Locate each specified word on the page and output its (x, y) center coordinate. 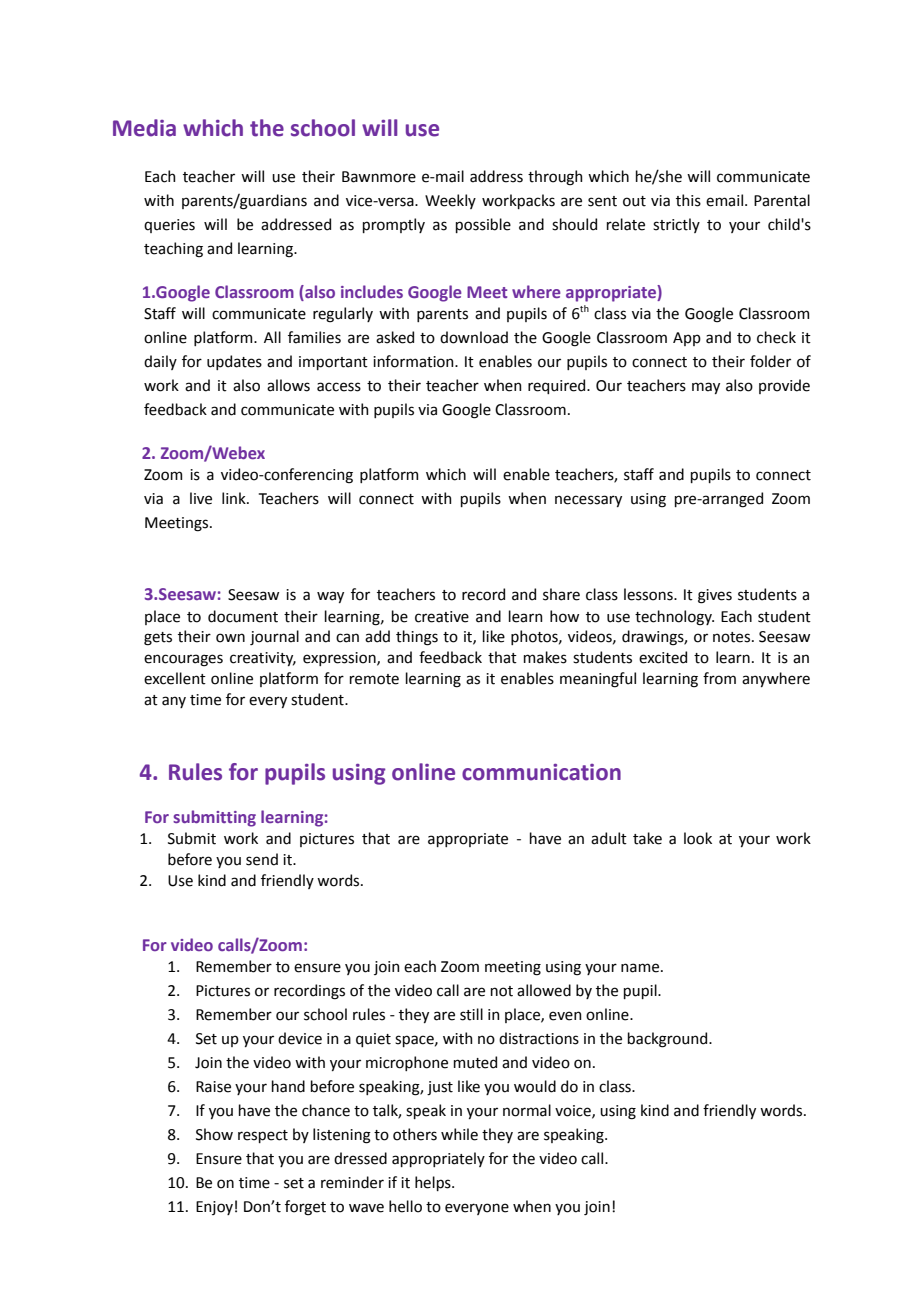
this (688, 200)
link (235, 498)
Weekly (450, 201)
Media (144, 128)
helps (434, 1183)
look (698, 838)
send (262, 859)
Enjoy (214, 1208)
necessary (588, 501)
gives (715, 596)
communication (541, 772)
